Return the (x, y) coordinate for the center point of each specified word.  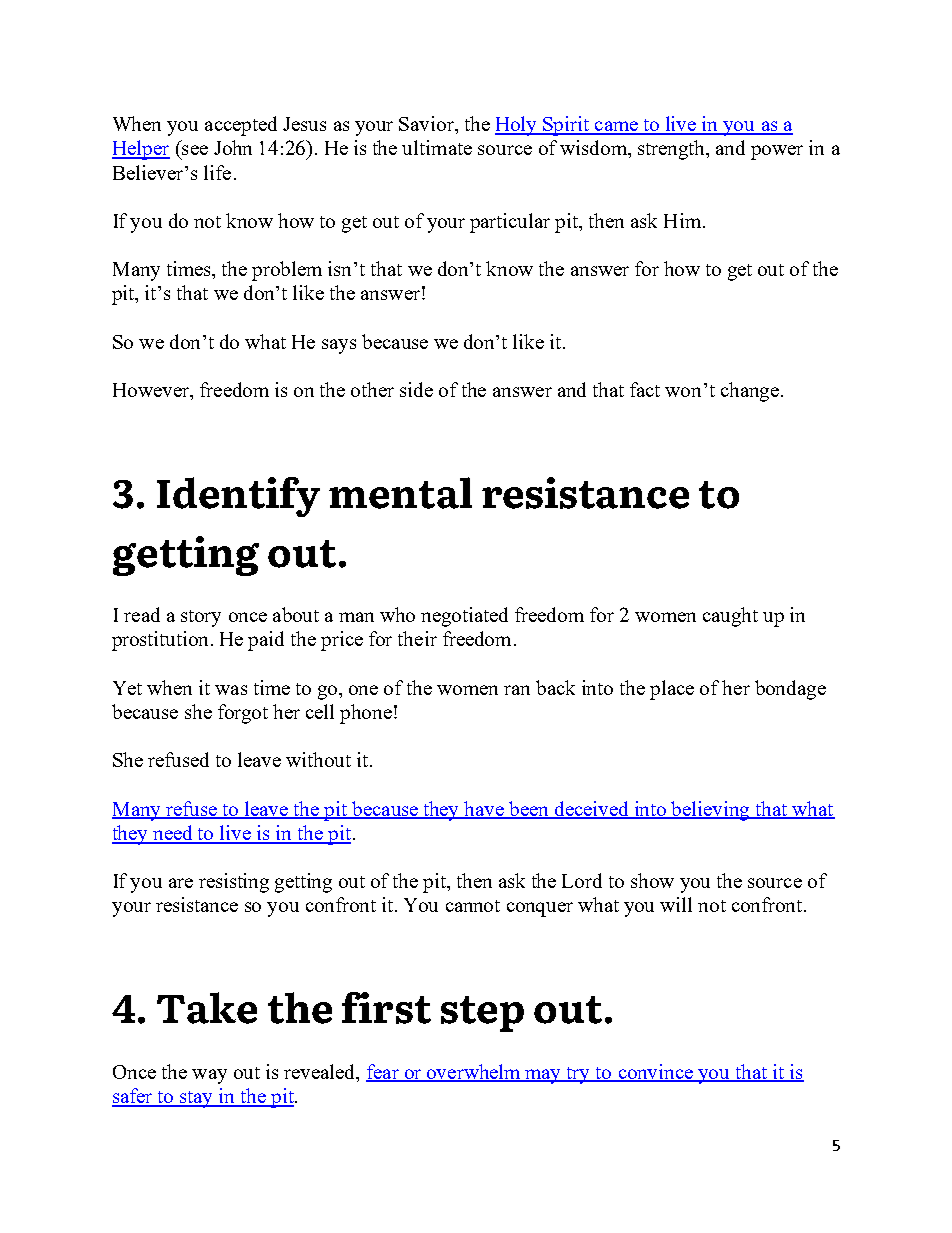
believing (711, 811)
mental (400, 493)
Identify (238, 497)
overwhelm (474, 1072)
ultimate (437, 147)
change (750, 392)
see (195, 150)
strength (673, 150)
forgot (243, 714)
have (485, 809)
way (209, 1076)
